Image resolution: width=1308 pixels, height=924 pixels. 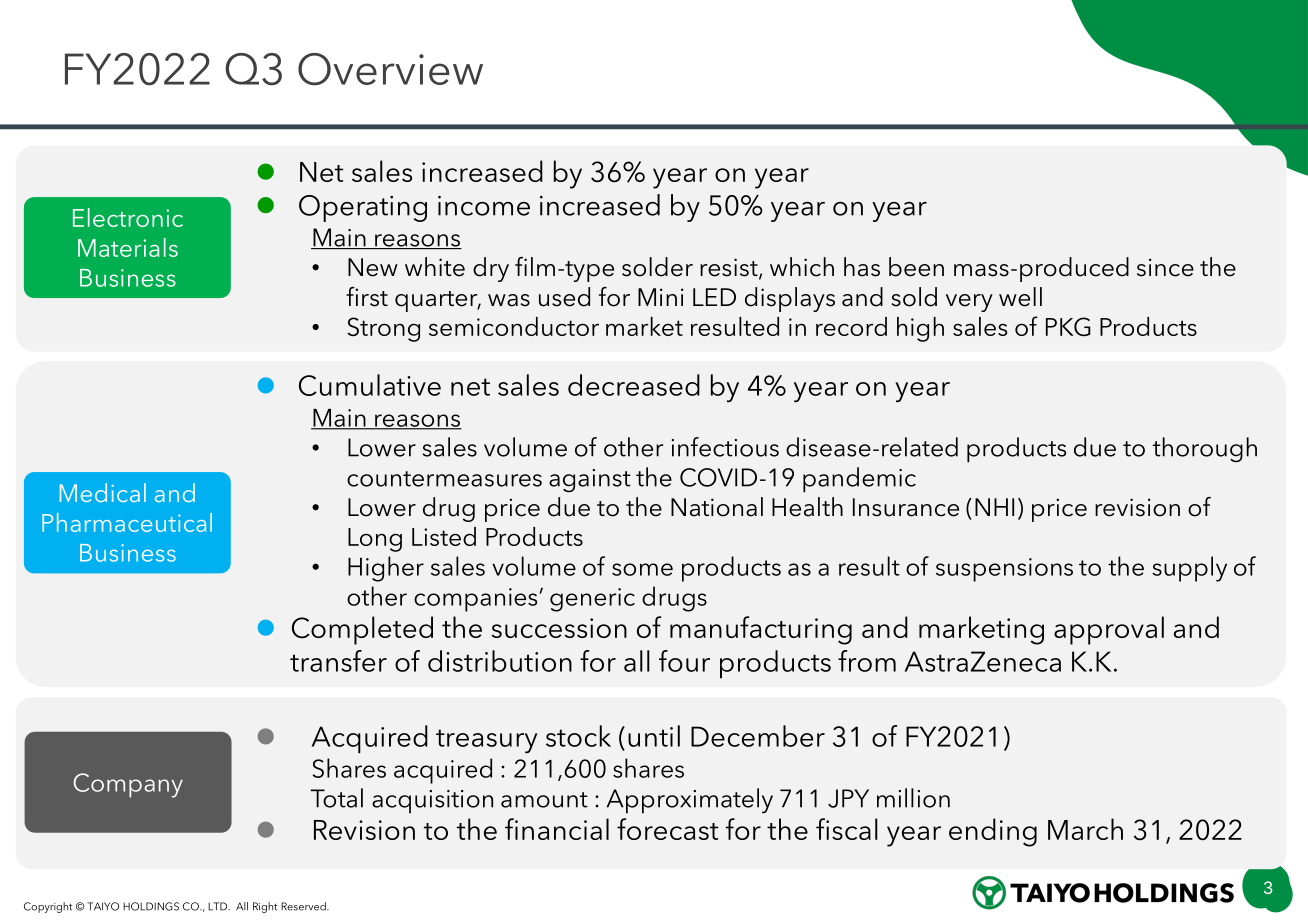 I want to click on LTD, so click(x=219, y=906).
